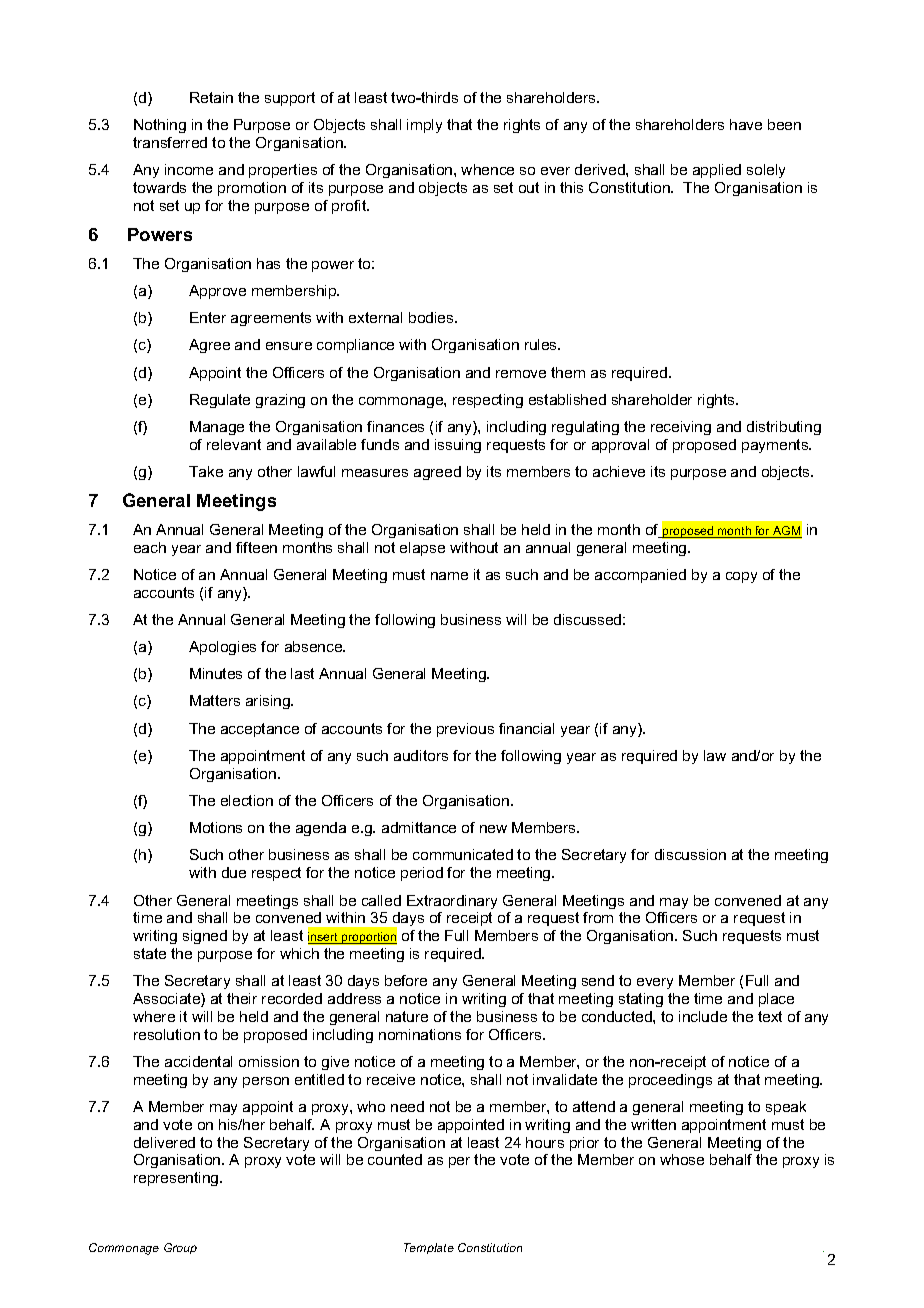 The width and height of the image is (924, 1308). Describe the element at coordinates (746, 124) in the image. I see `have` at that location.
